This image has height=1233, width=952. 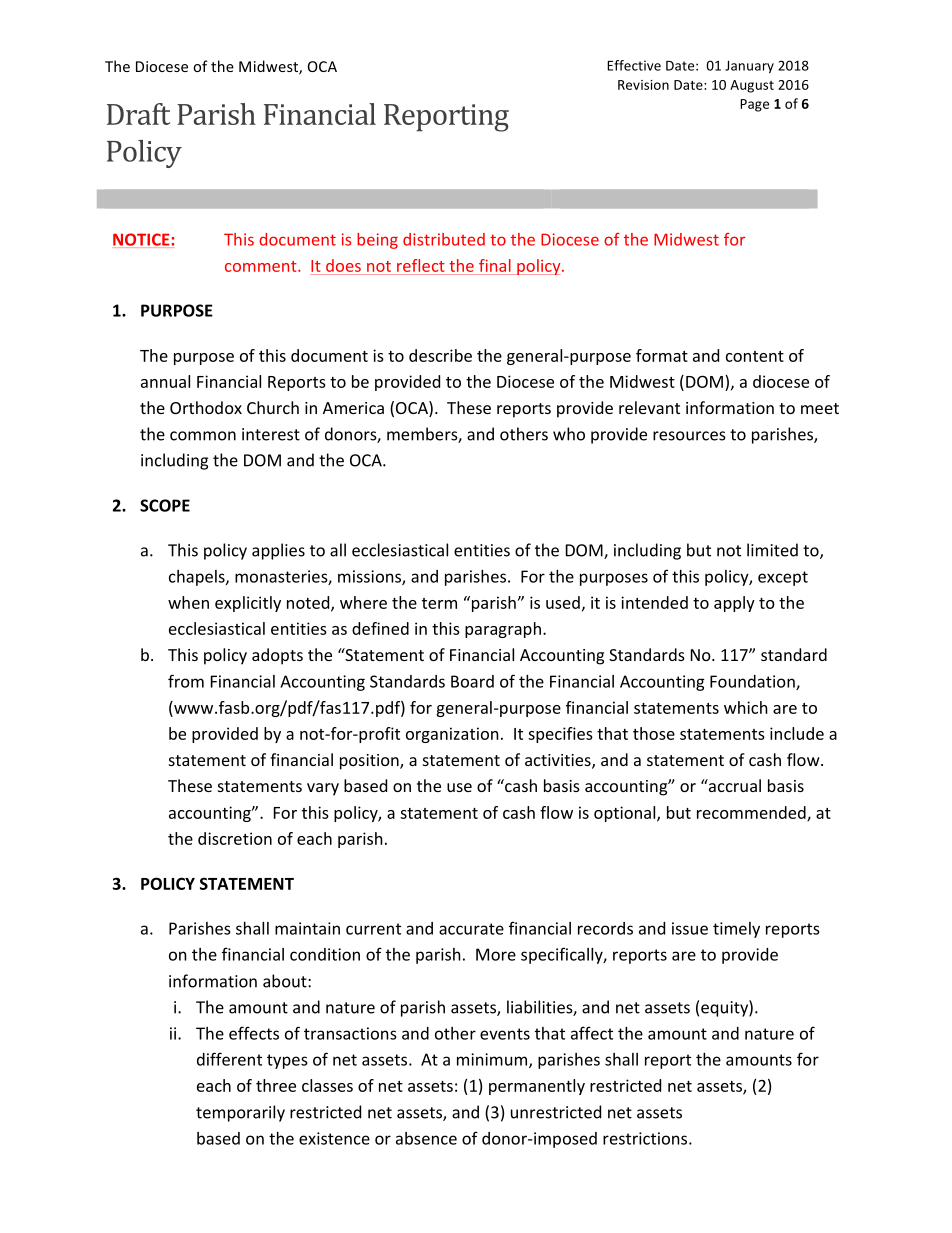 I want to click on affect, so click(x=592, y=1033).
